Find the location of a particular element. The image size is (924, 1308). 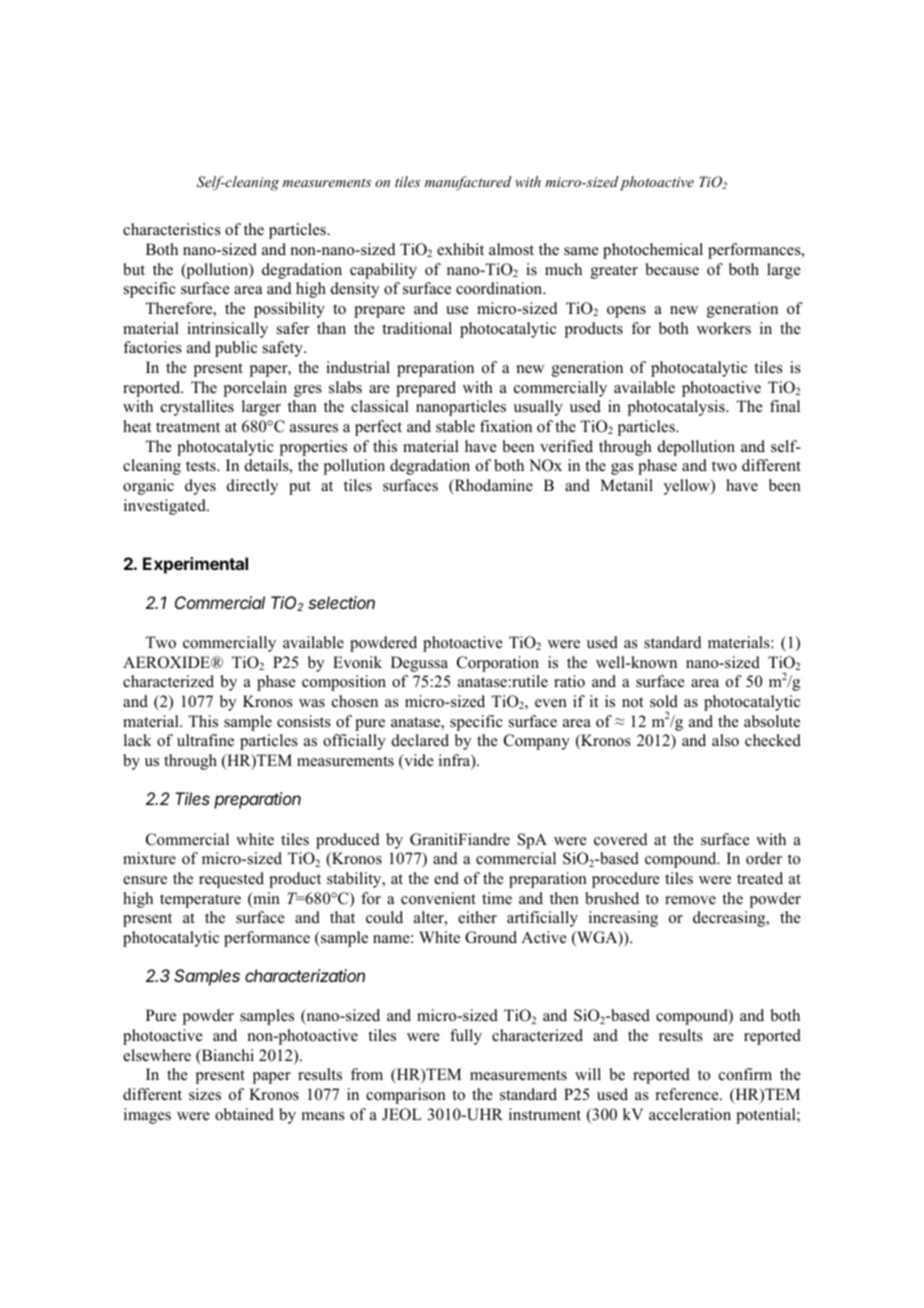

stable is located at coordinates (455, 426).
